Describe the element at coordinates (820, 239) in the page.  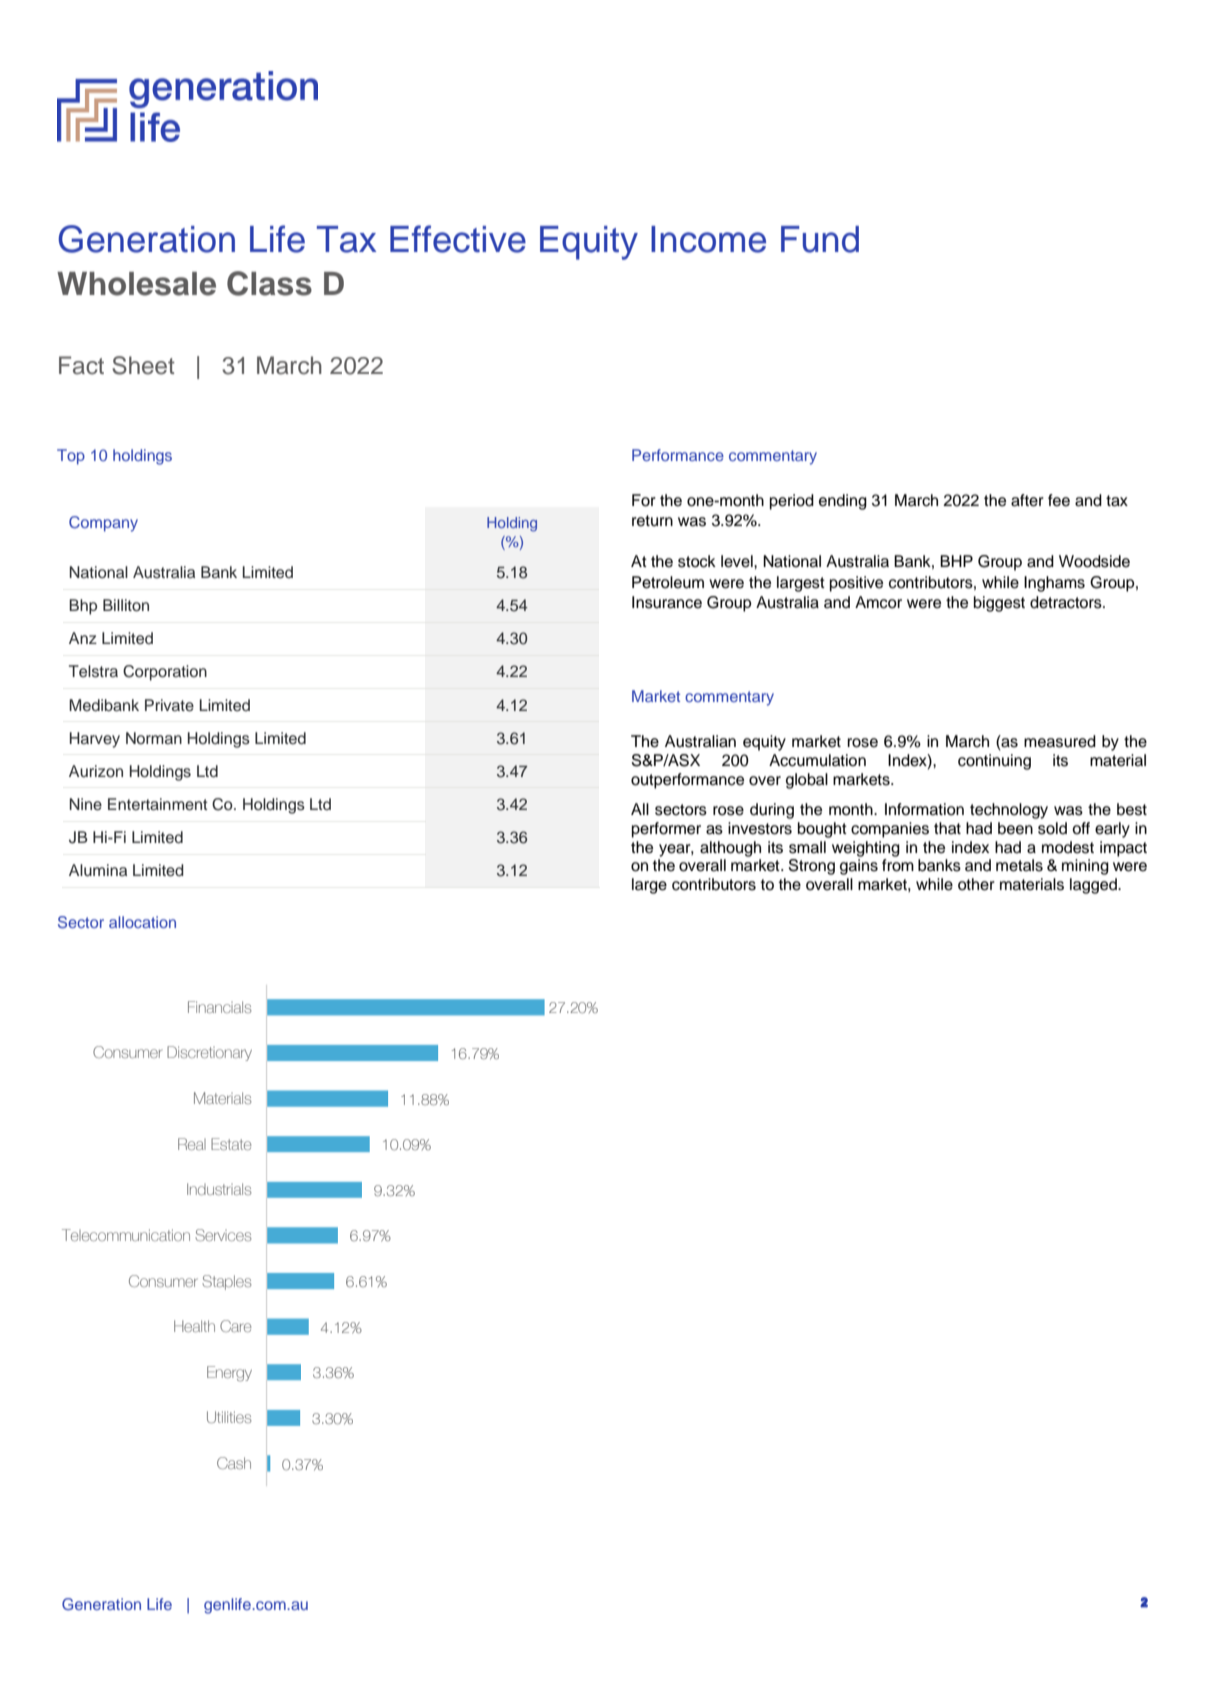
I see `Fund` at that location.
